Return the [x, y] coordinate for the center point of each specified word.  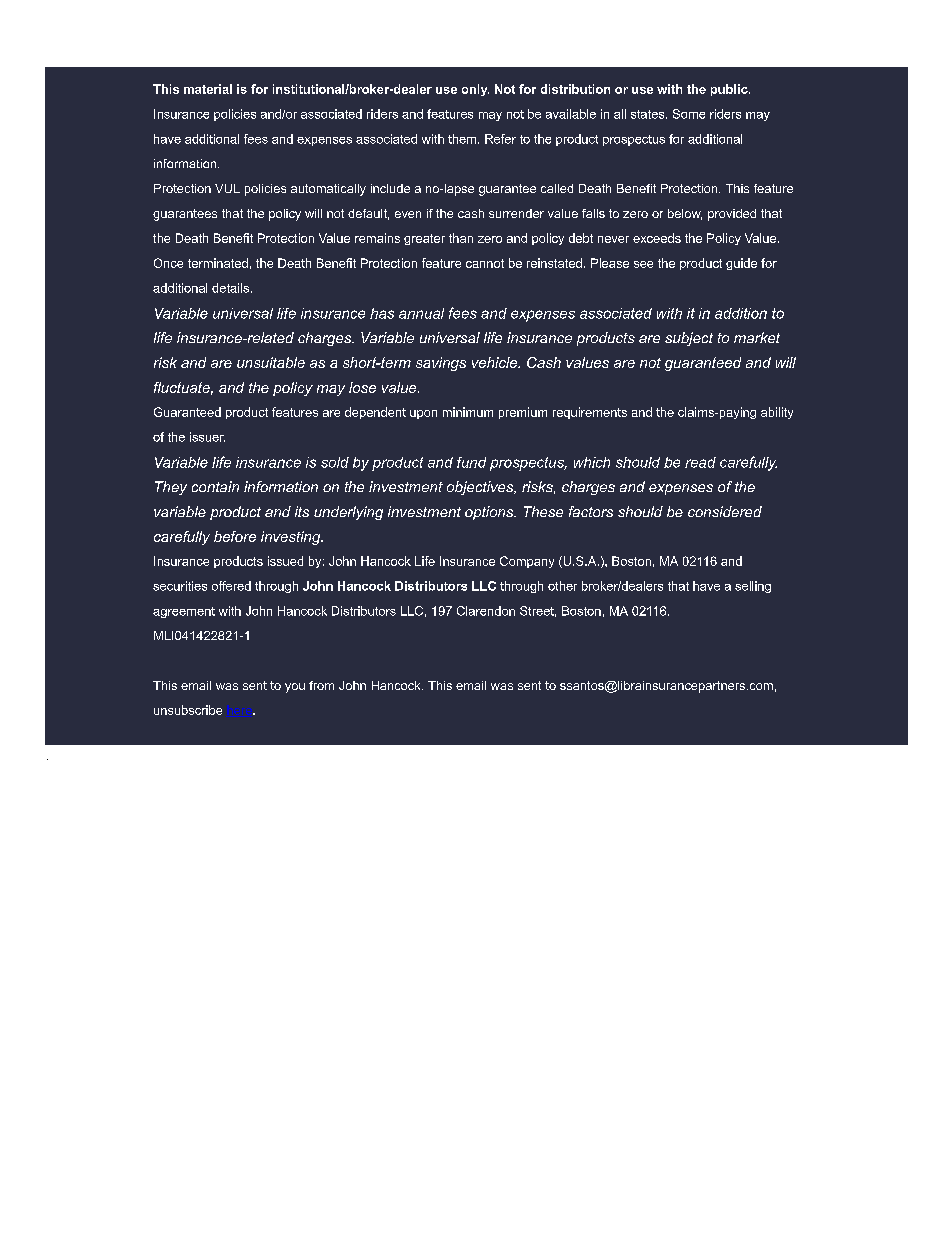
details [230, 288]
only [475, 90]
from [321, 685]
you [295, 688]
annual [421, 313]
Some [689, 114]
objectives [481, 488]
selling [753, 587]
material [208, 89]
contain [215, 486]
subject [689, 339]
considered [725, 511]
